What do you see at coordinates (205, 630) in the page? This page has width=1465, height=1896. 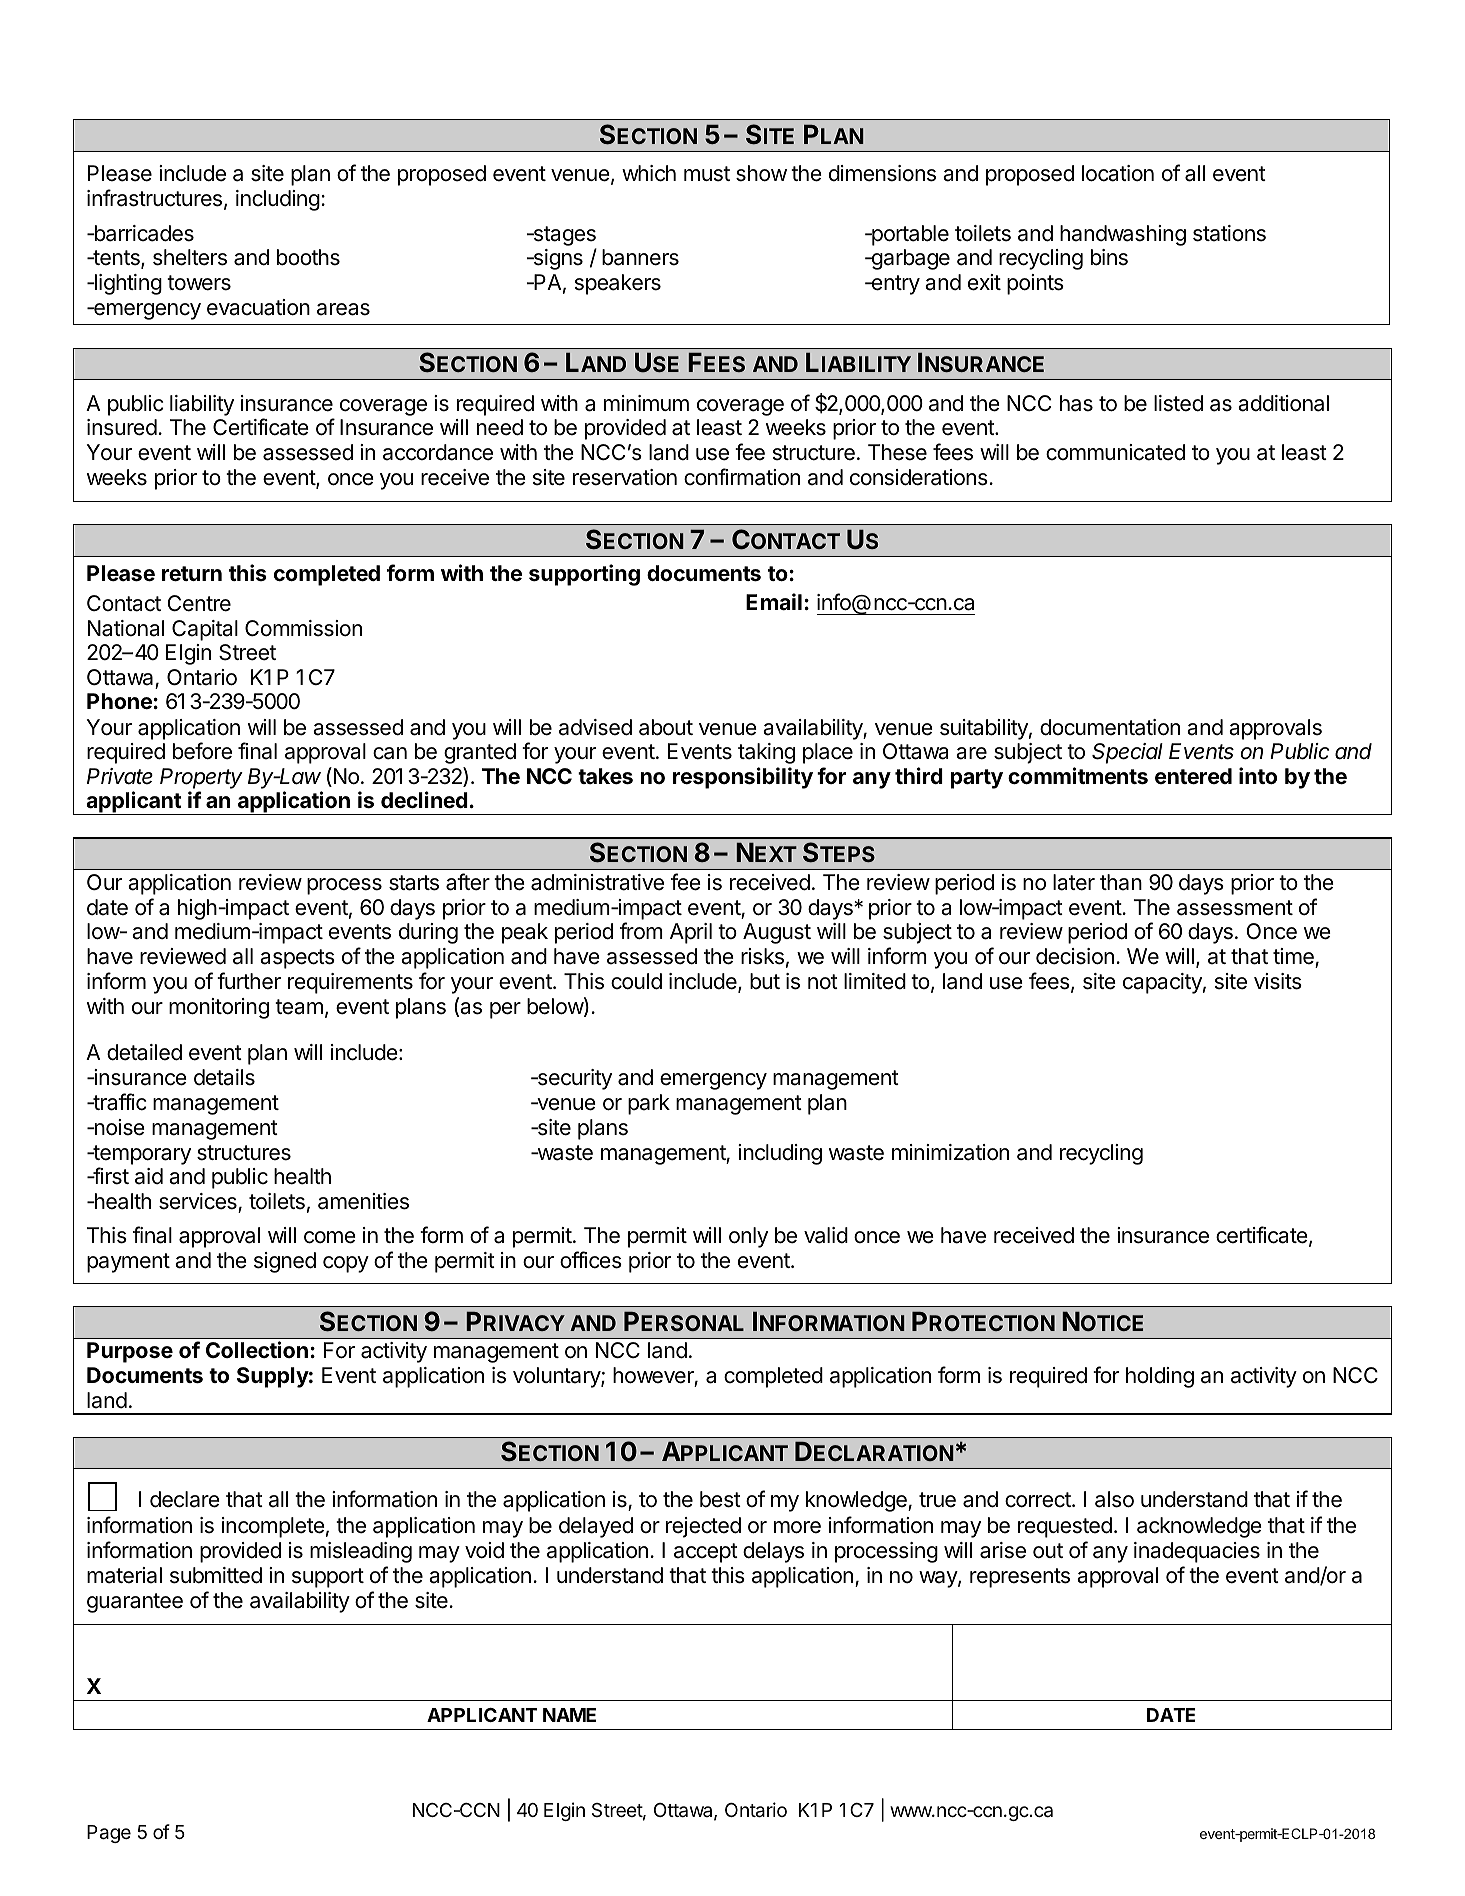 I see `Capital` at bounding box center [205, 630].
